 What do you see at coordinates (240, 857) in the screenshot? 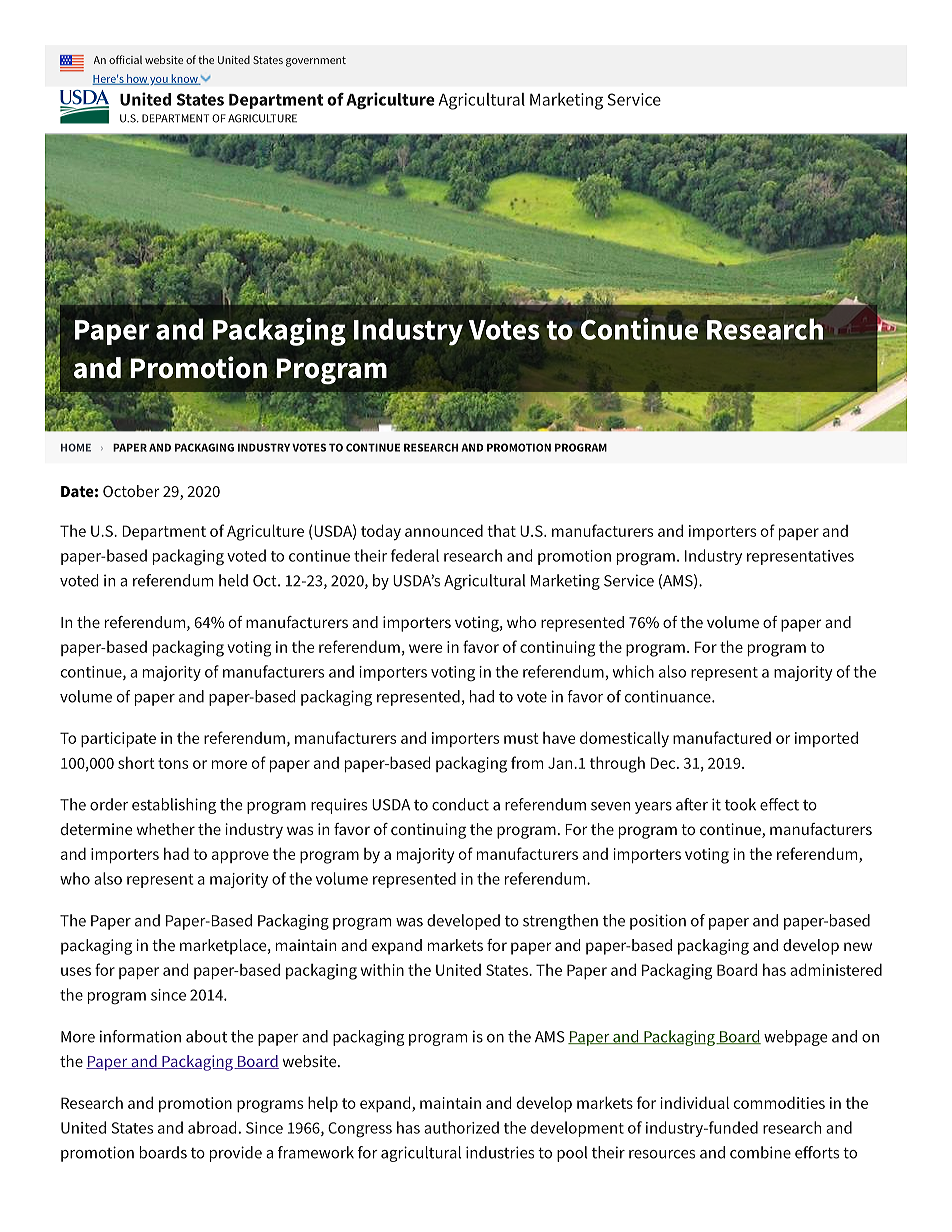
I see `approve` at bounding box center [240, 857].
